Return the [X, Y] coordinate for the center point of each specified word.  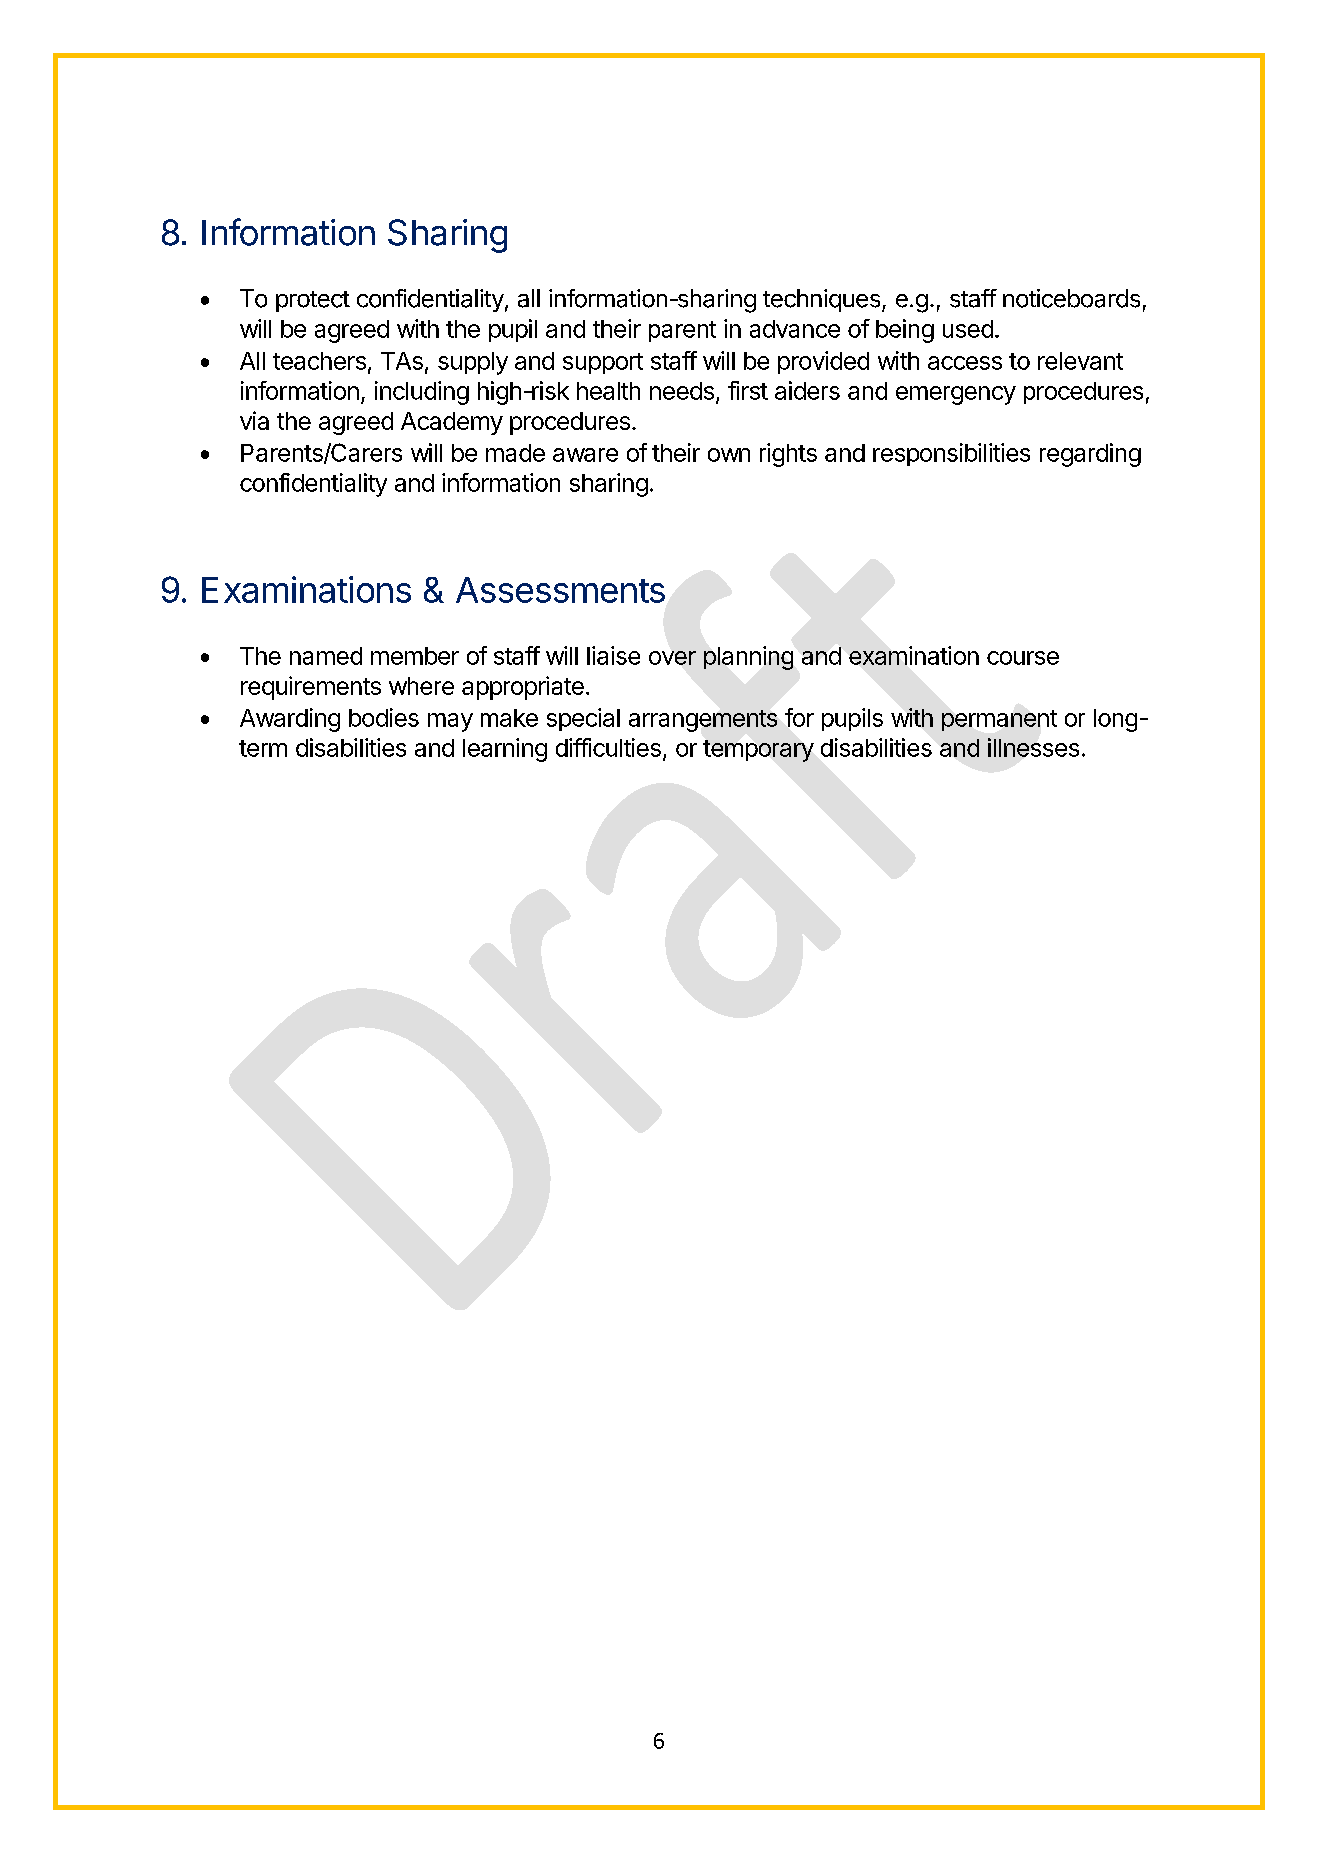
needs [682, 391]
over [672, 658]
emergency [956, 395]
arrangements [703, 721]
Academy [452, 423]
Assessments [560, 590]
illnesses [1033, 747]
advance [795, 329]
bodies [384, 717]
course [1023, 658]
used [968, 329]
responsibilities [951, 454]
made [515, 453]
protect [313, 301]
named [326, 656]
